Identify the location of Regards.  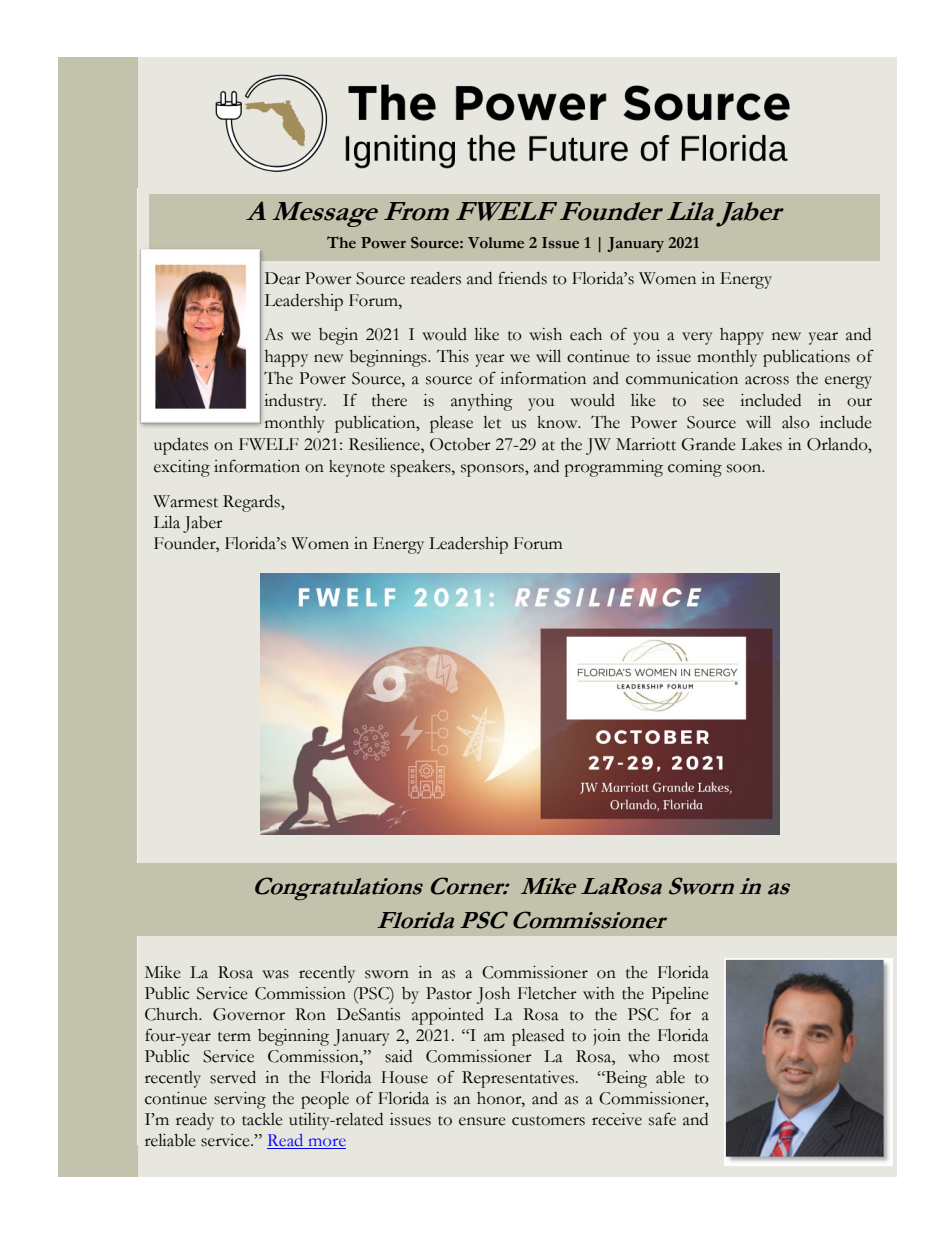
(252, 503).
